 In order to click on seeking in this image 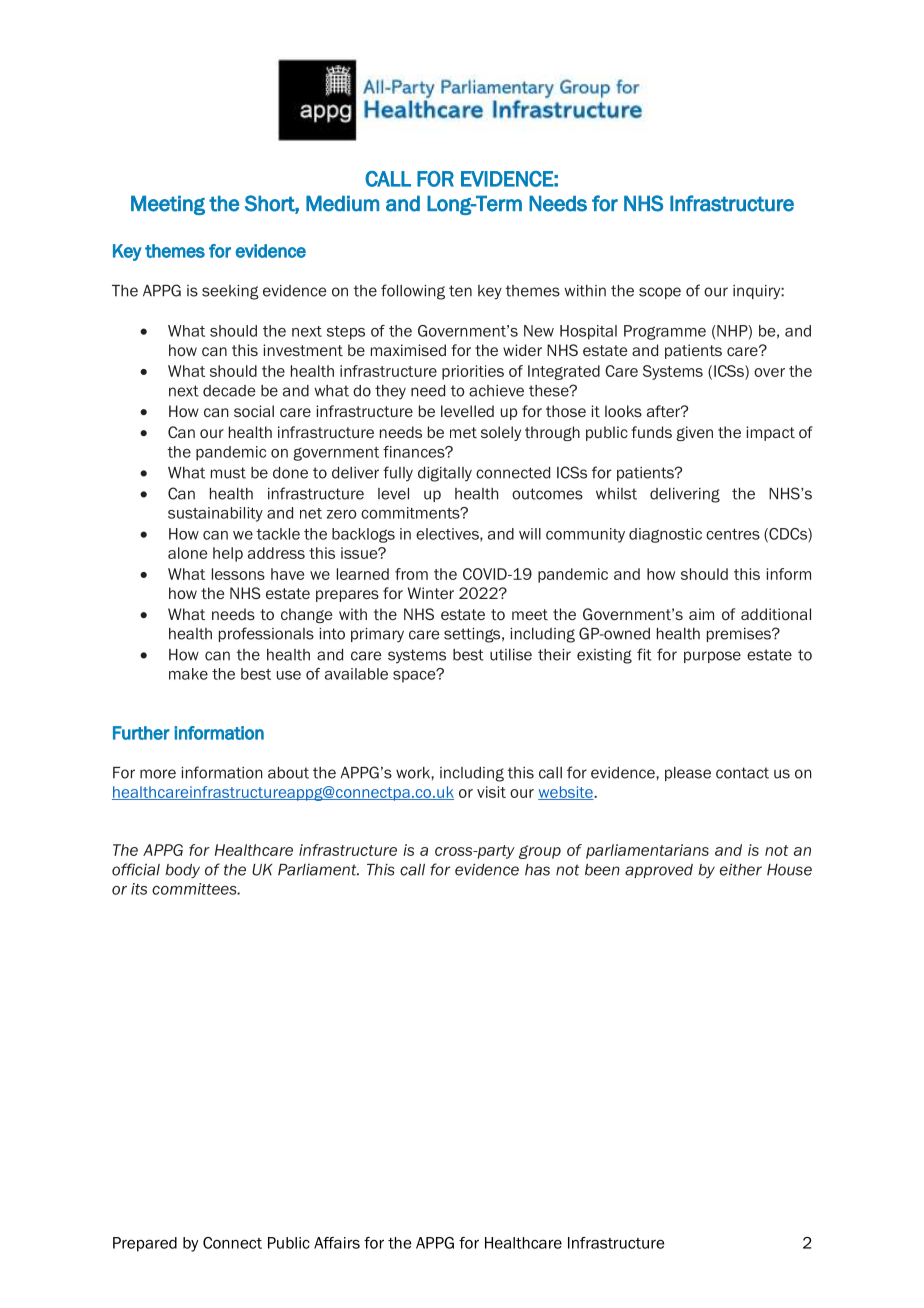, I will do `click(230, 292)`.
